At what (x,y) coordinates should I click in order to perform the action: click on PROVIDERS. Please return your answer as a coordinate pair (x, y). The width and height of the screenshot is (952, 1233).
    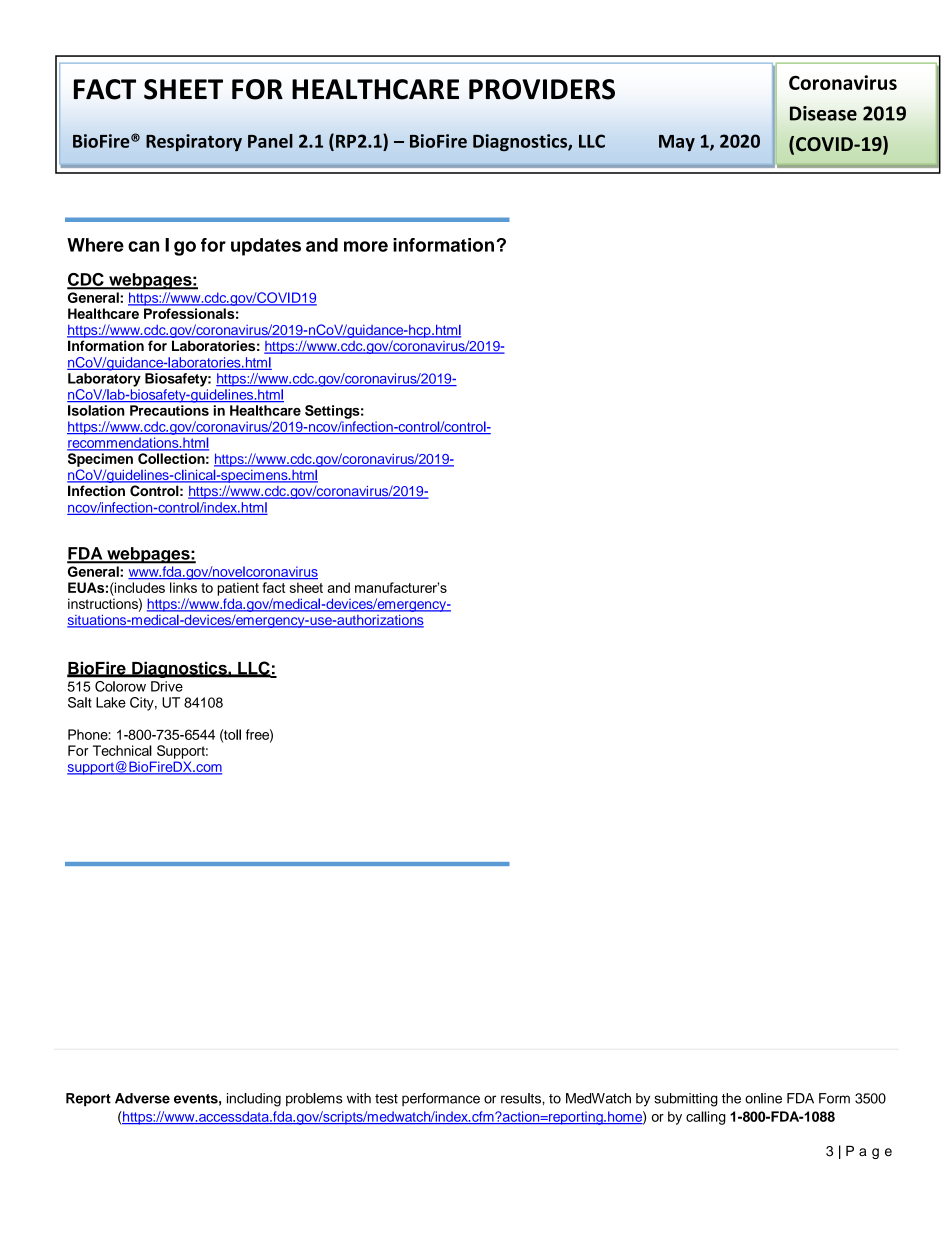
    Looking at the image, I should click on (542, 89).
